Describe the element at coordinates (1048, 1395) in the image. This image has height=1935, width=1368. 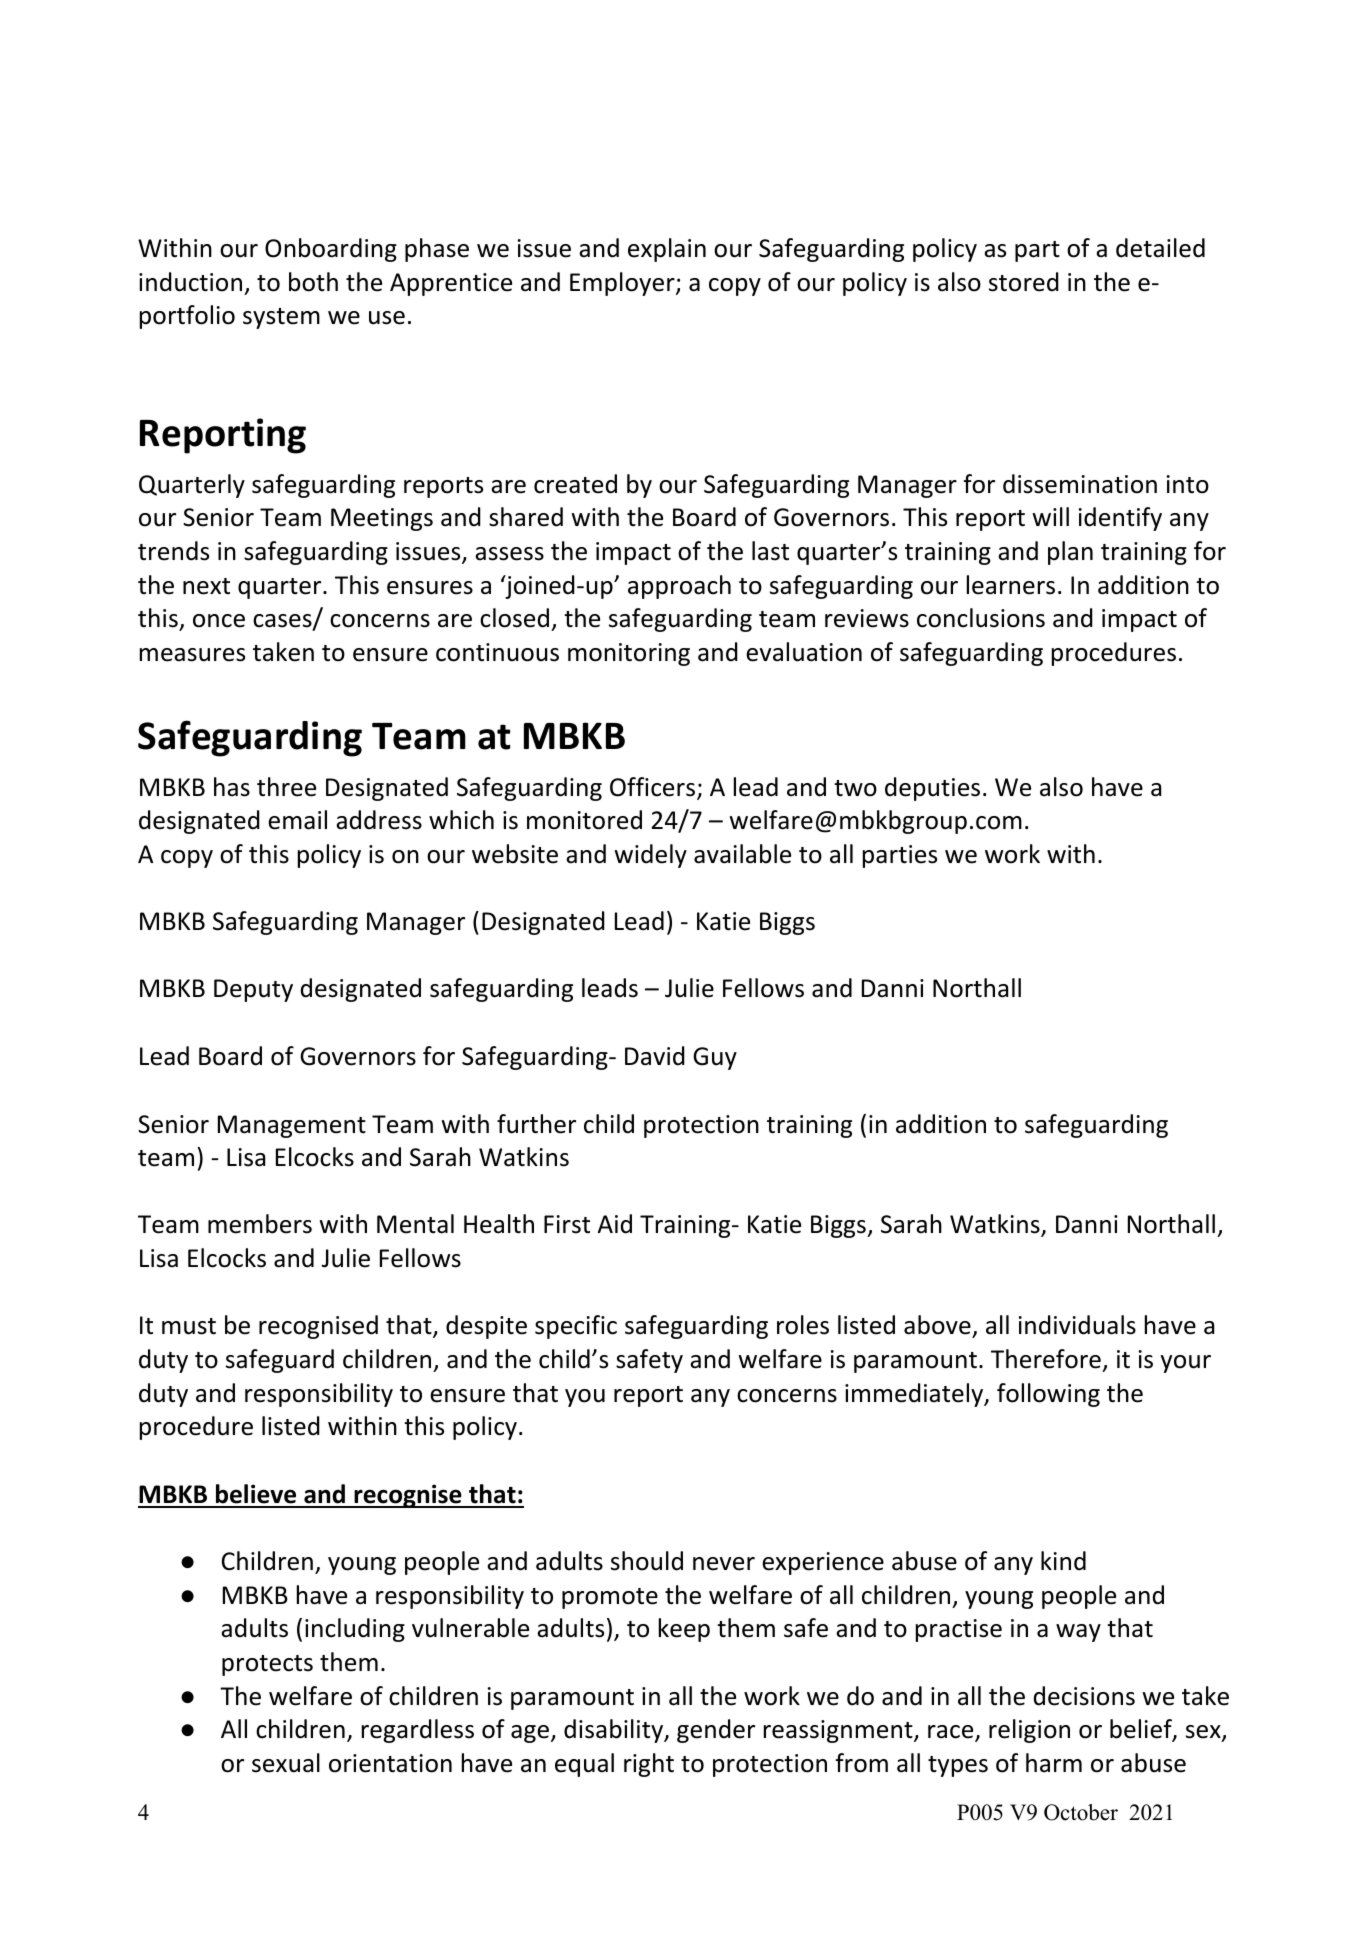
I see `following` at that location.
